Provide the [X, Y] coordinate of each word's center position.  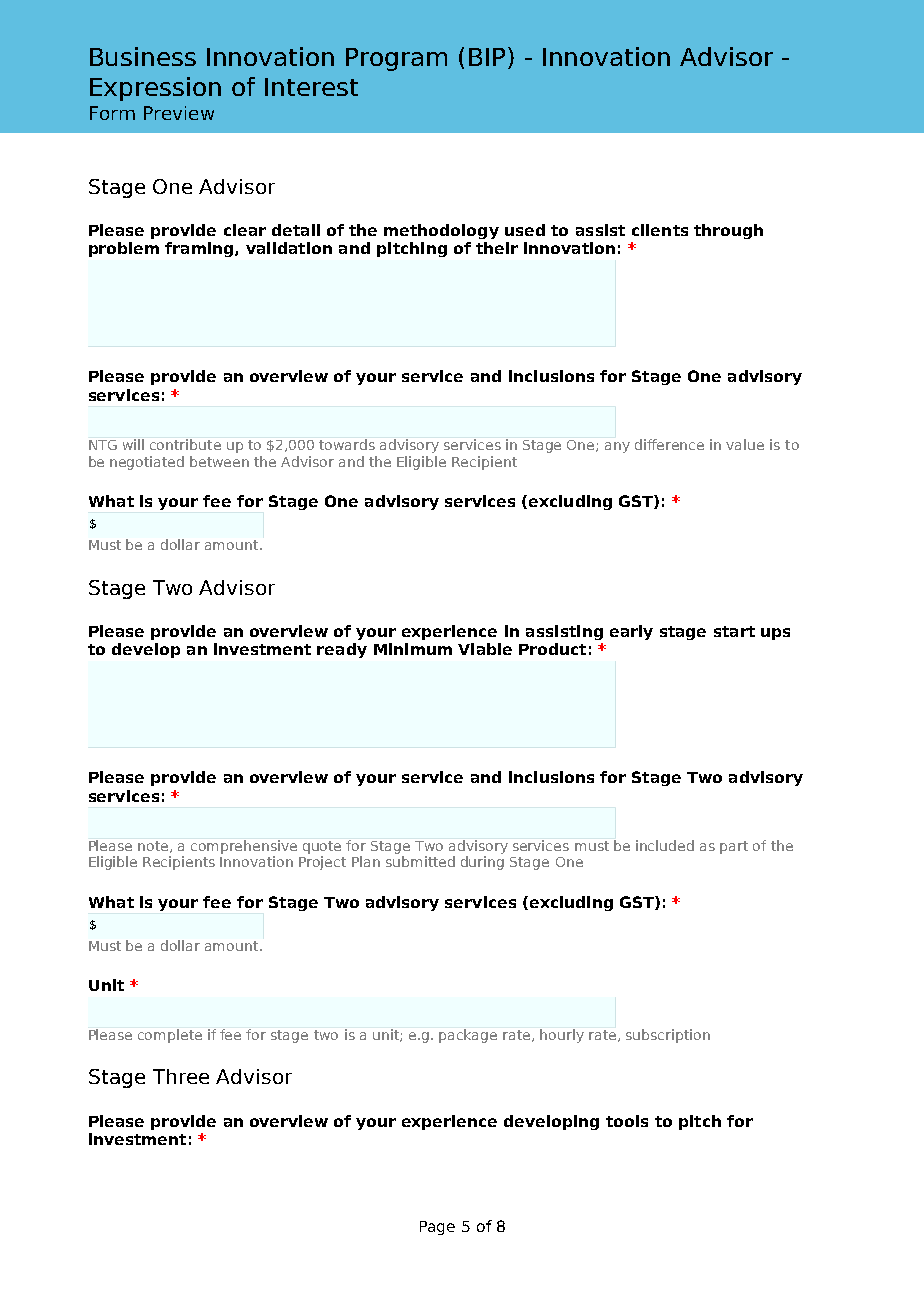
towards [347, 444]
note [154, 847]
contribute [185, 444]
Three [181, 1076]
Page [437, 1228]
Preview [179, 113]
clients [660, 230]
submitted [420, 861]
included [665, 845]
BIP [489, 58]
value [745, 444]
